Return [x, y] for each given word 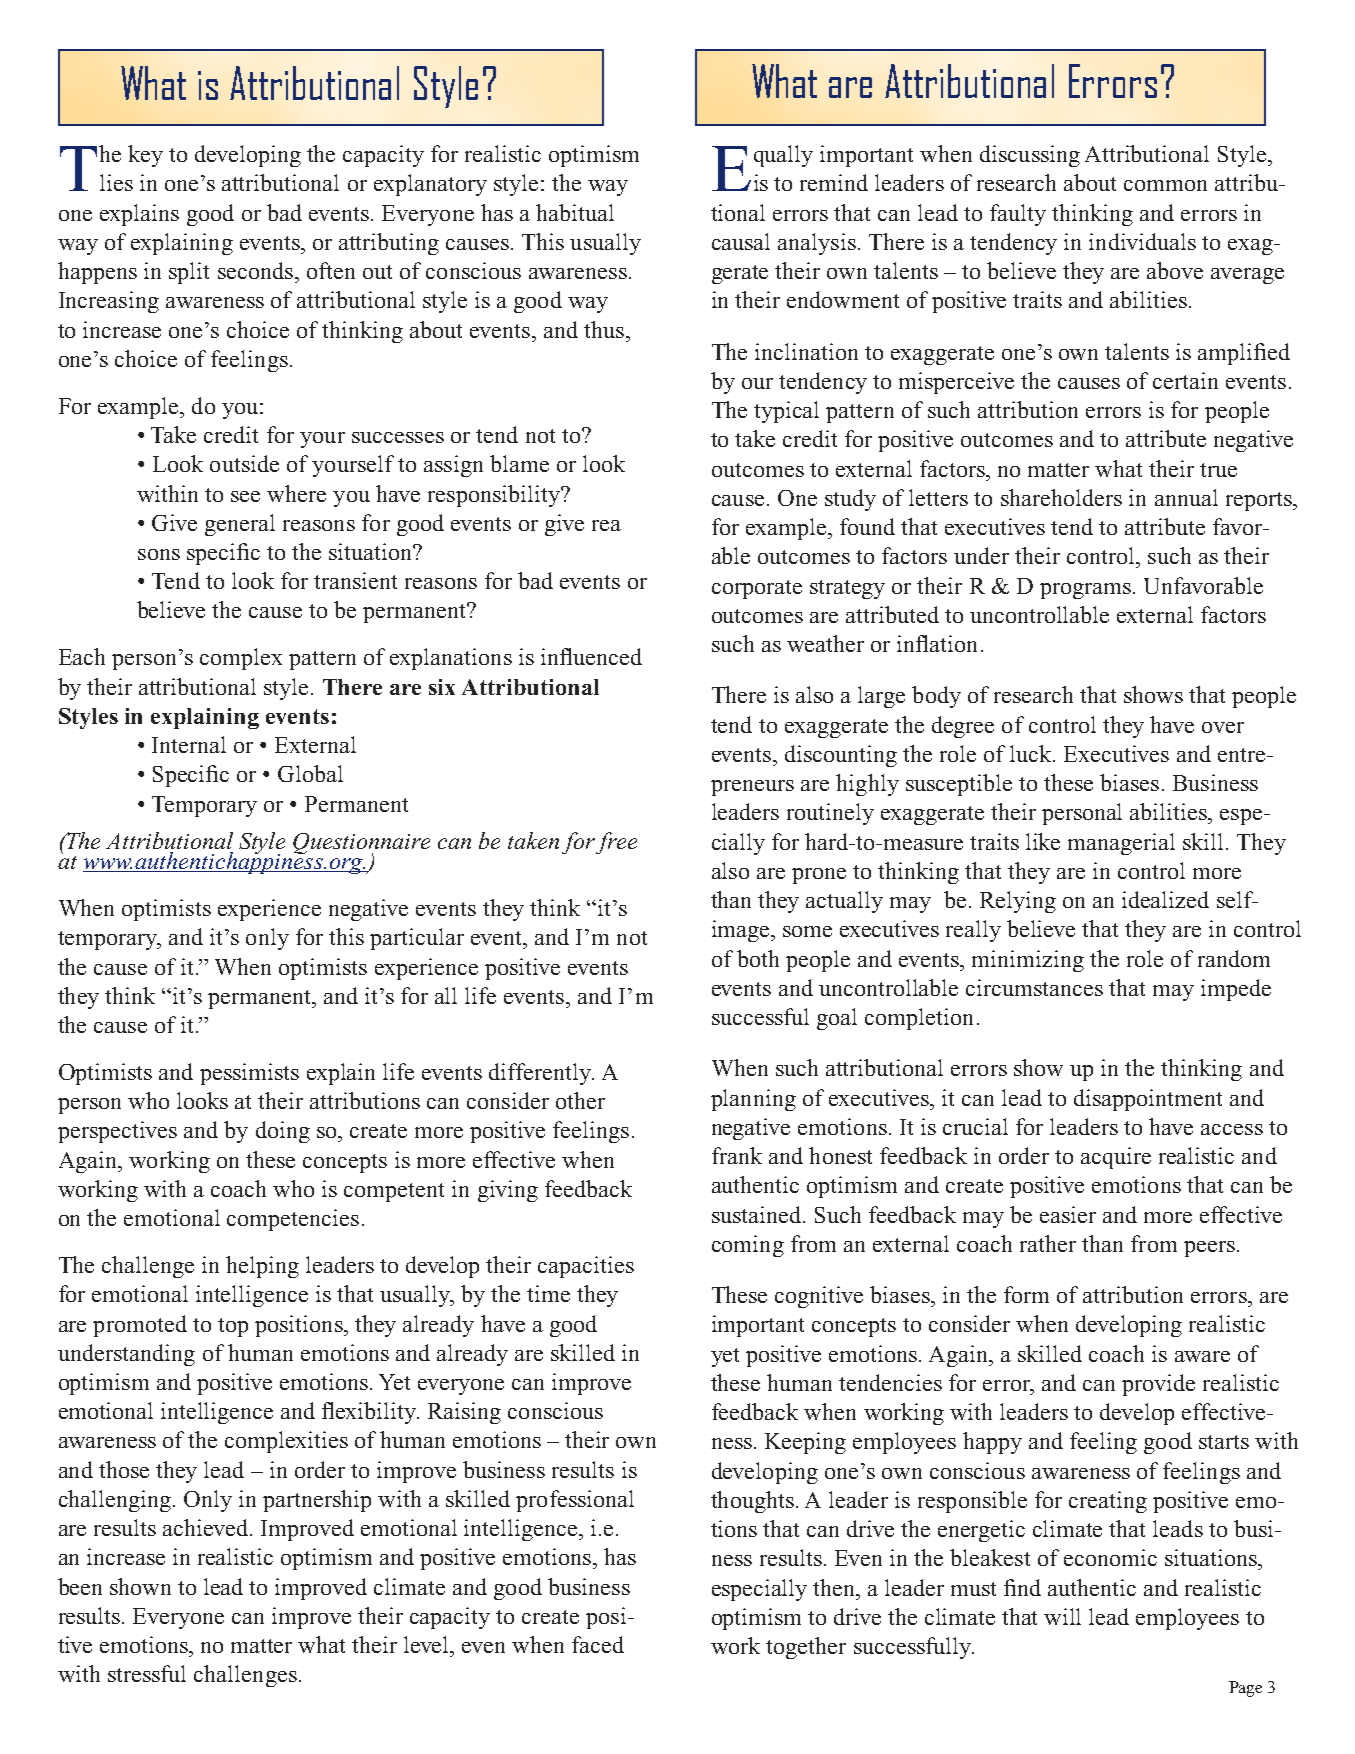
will [1062, 1616]
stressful [147, 1673]
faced [598, 1644]
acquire [1116, 1158]
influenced [591, 656]
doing [283, 1132]
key [145, 156]
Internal [189, 744]
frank [737, 1155]
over [1223, 727]
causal [741, 241]
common [1165, 185]
